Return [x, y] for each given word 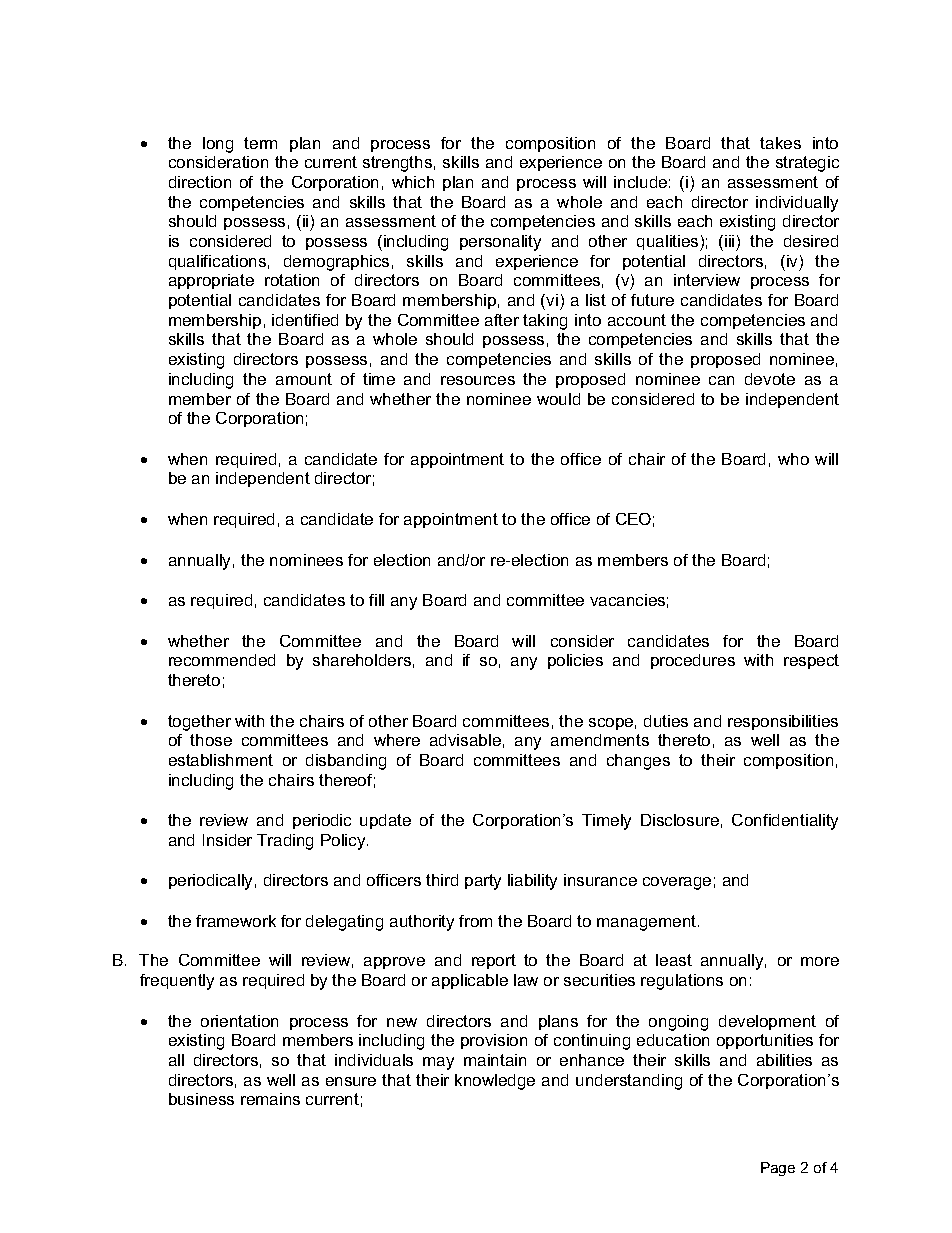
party [483, 882]
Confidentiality [785, 822]
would [558, 399]
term [260, 143]
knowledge [495, 1082]
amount [304, 379]
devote [770, 379]
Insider [227, 840]
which [413, 182]
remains [270, 1099]
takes [780, 143]
